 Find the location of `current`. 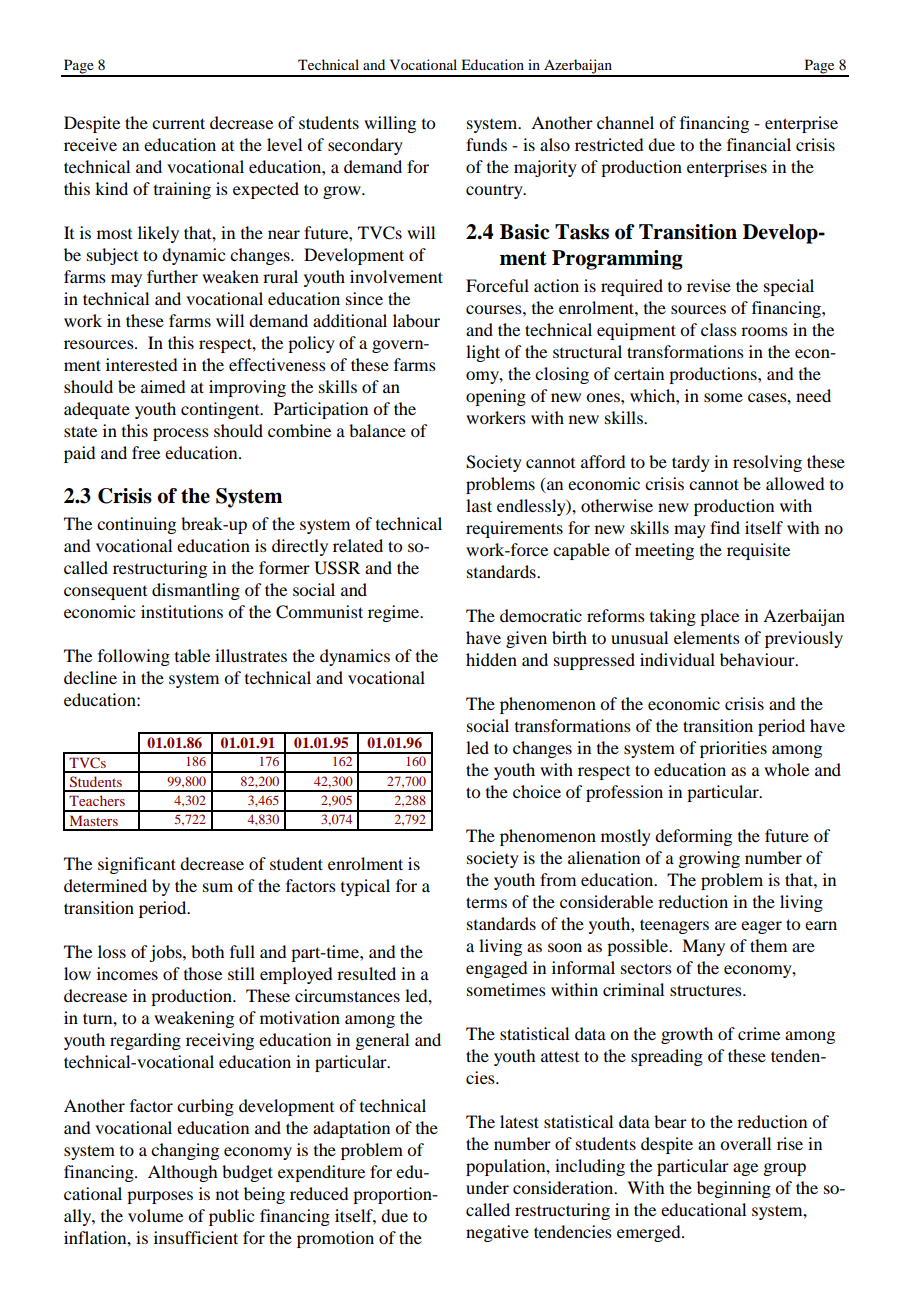

current is located at coordinates (178, 123).
